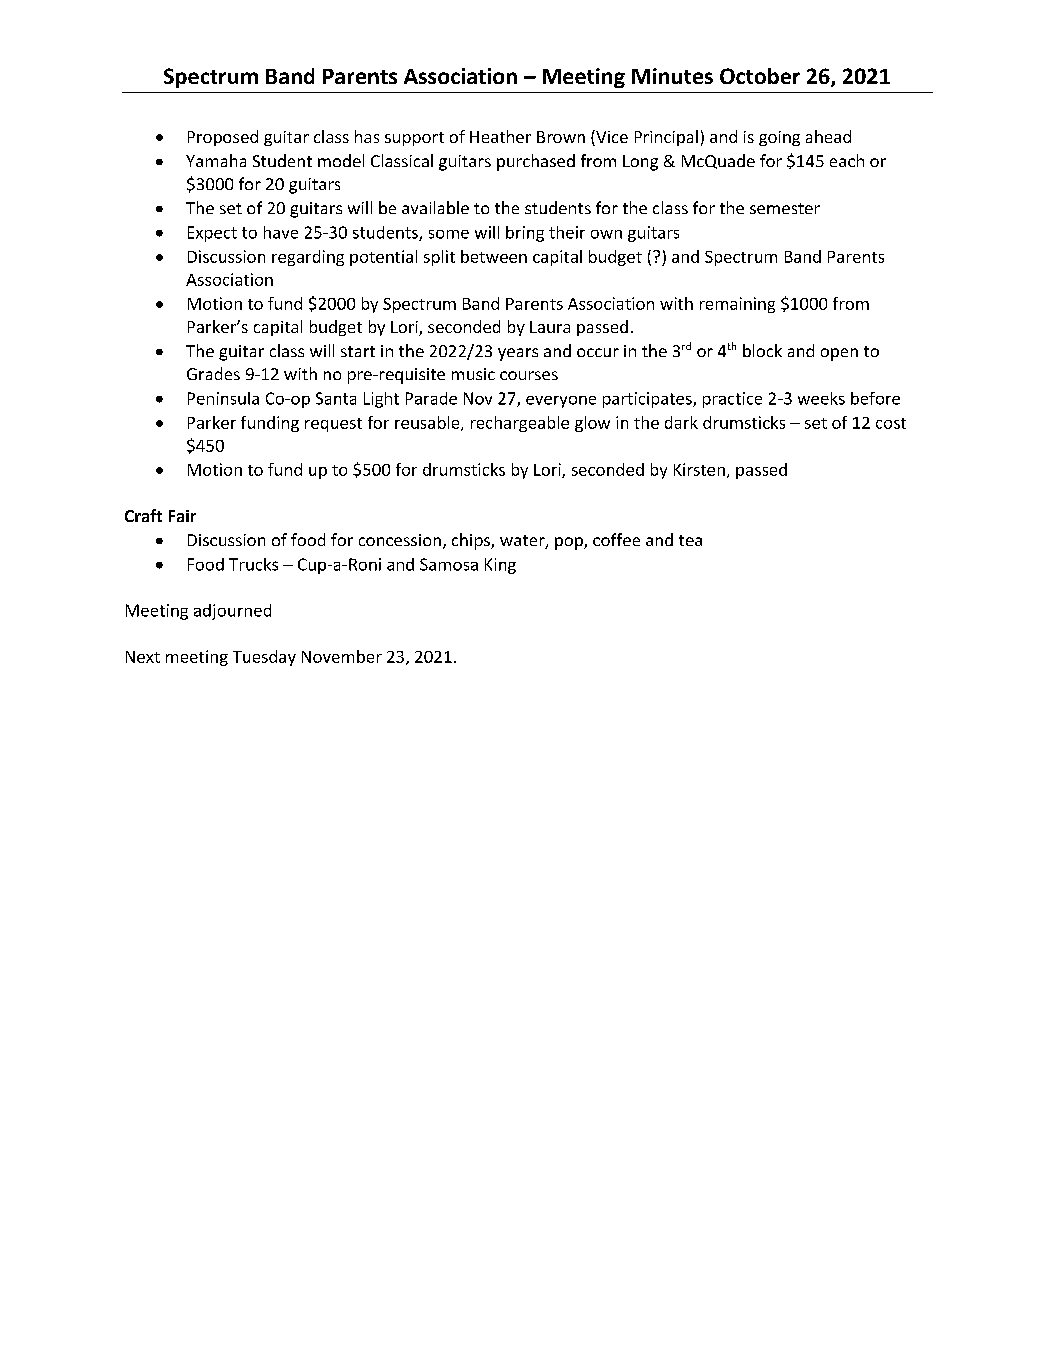  Describe the element at coordinates (525, 234) in the document. I see `bring` at that location.
